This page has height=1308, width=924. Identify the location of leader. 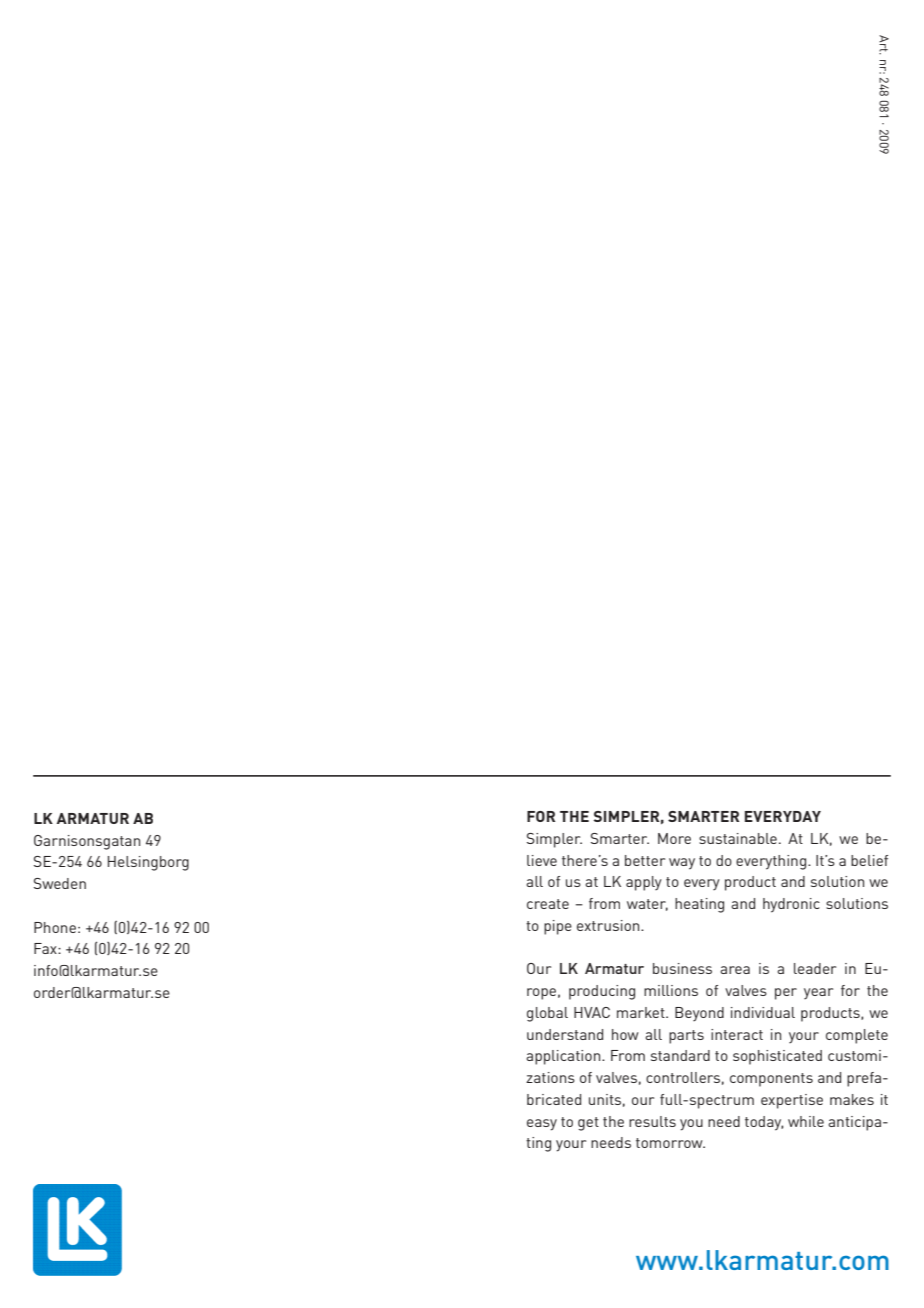
(815, 968).
